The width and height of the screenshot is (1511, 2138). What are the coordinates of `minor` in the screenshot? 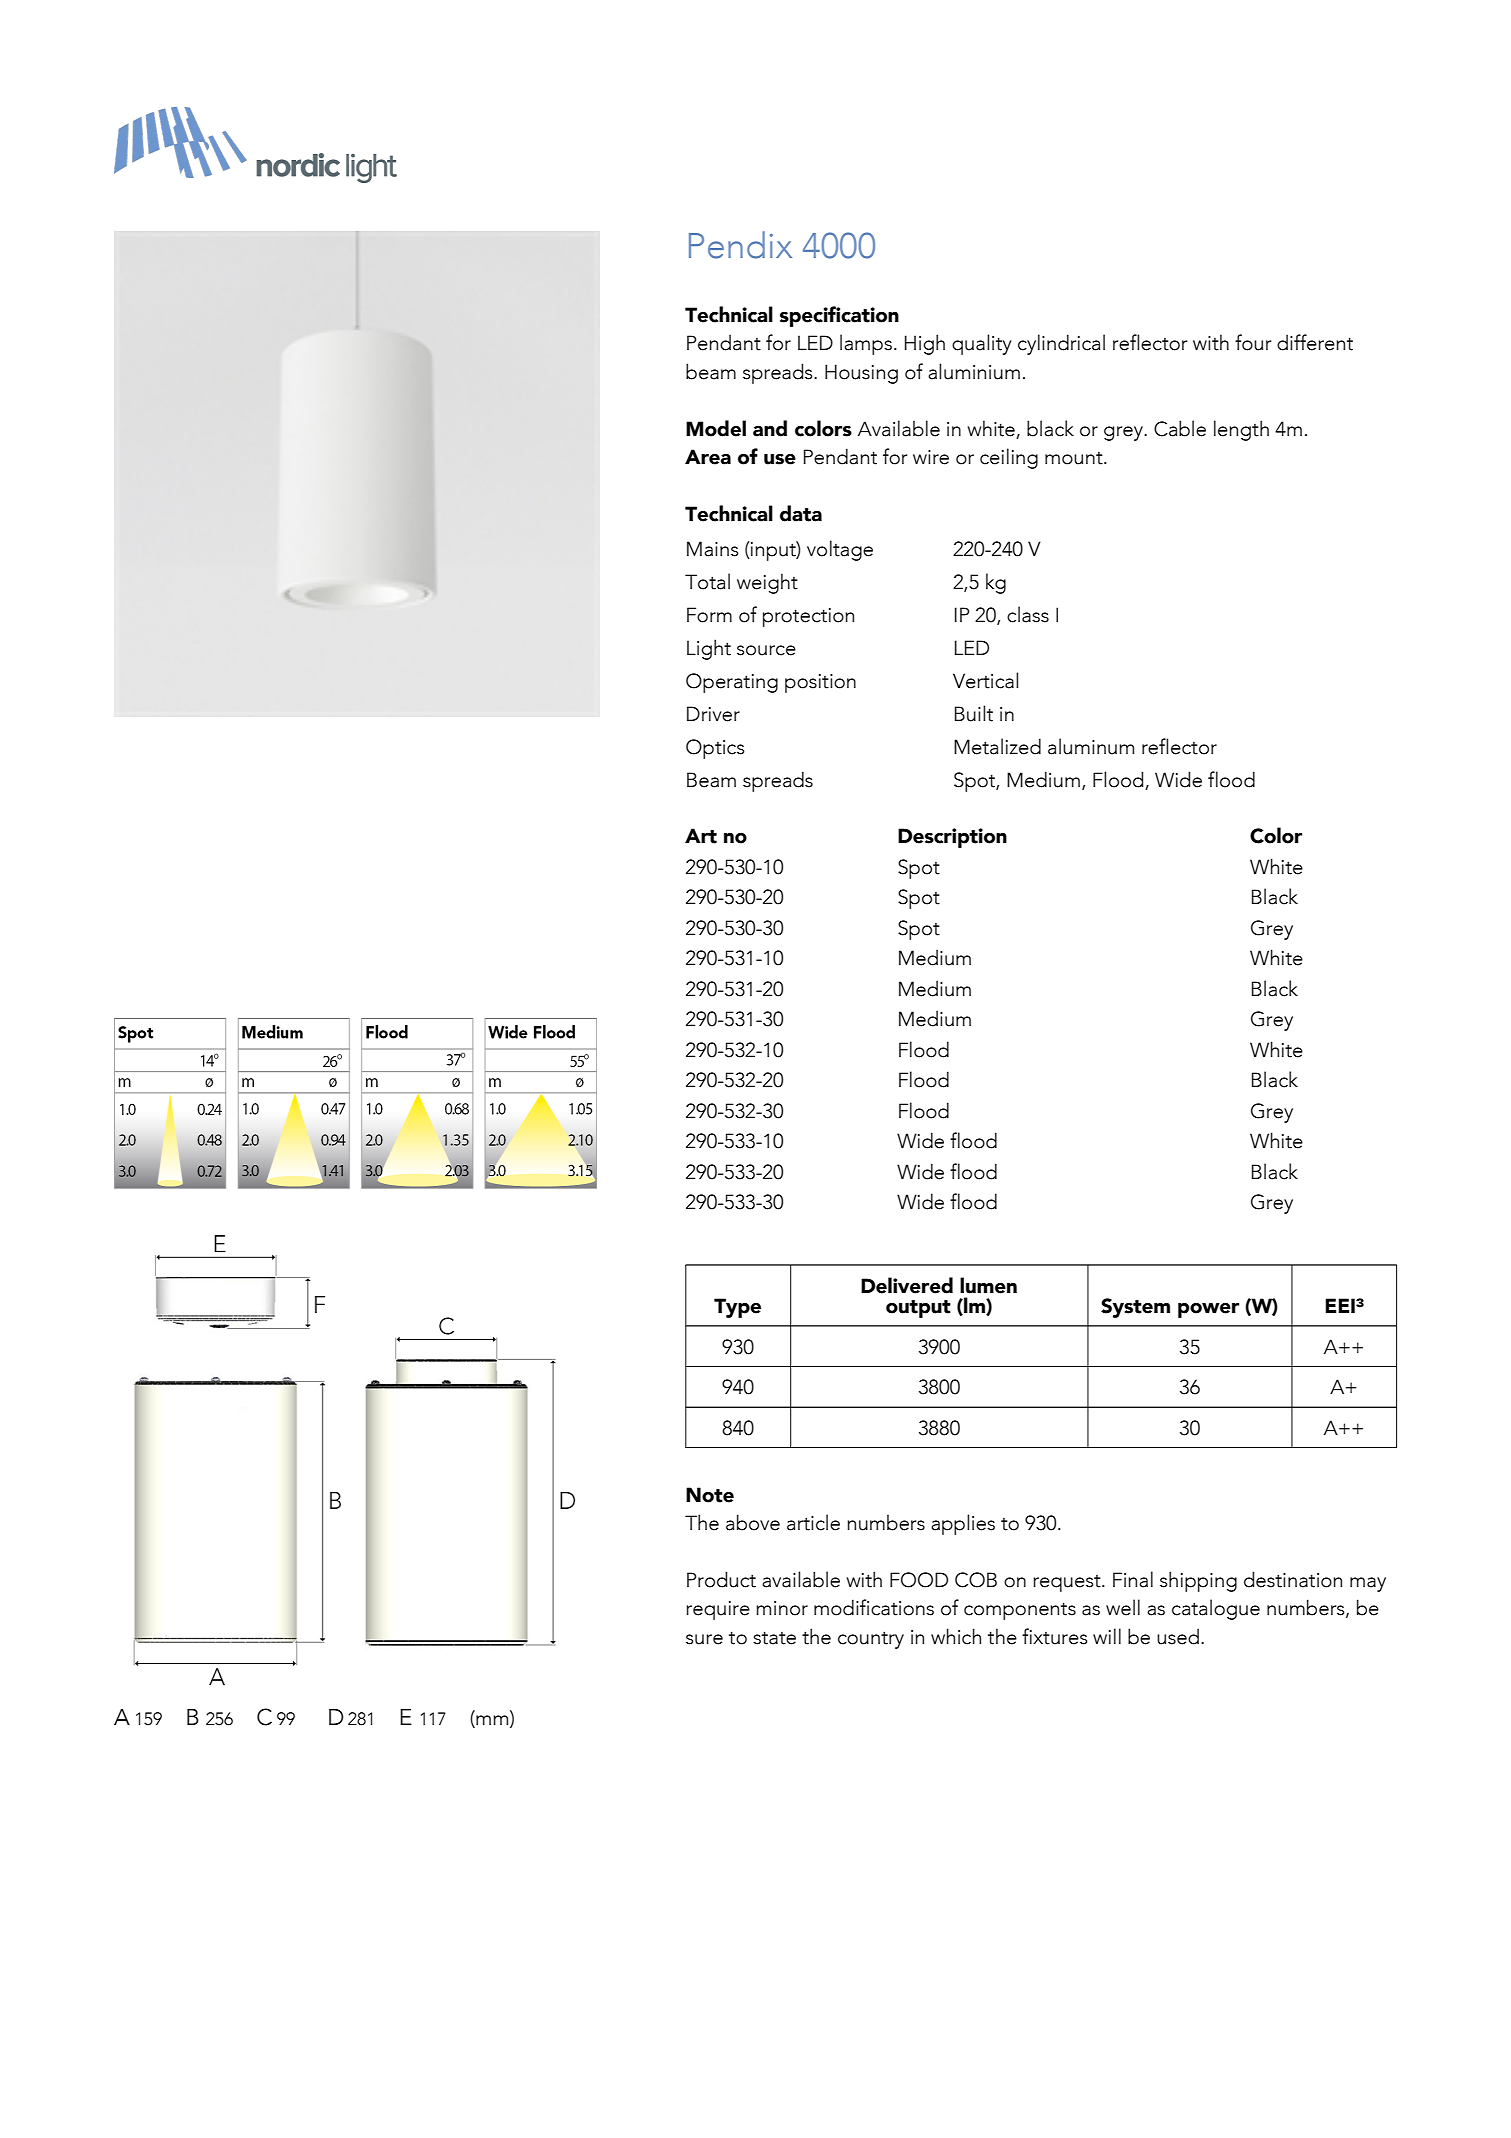 It's located at (782, 1608).
